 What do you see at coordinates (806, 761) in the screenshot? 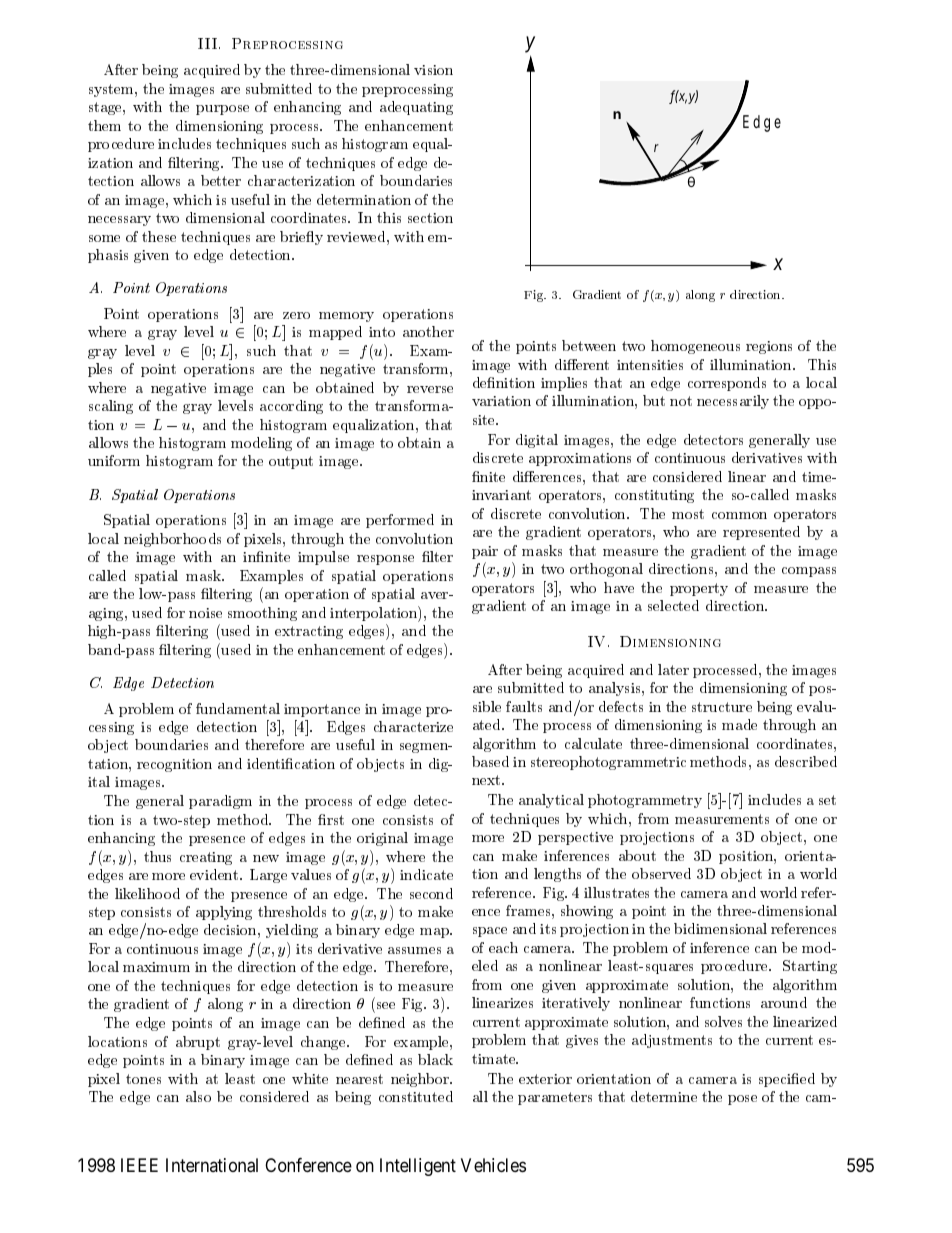
I see `described` at bounding box center [806, 761].
